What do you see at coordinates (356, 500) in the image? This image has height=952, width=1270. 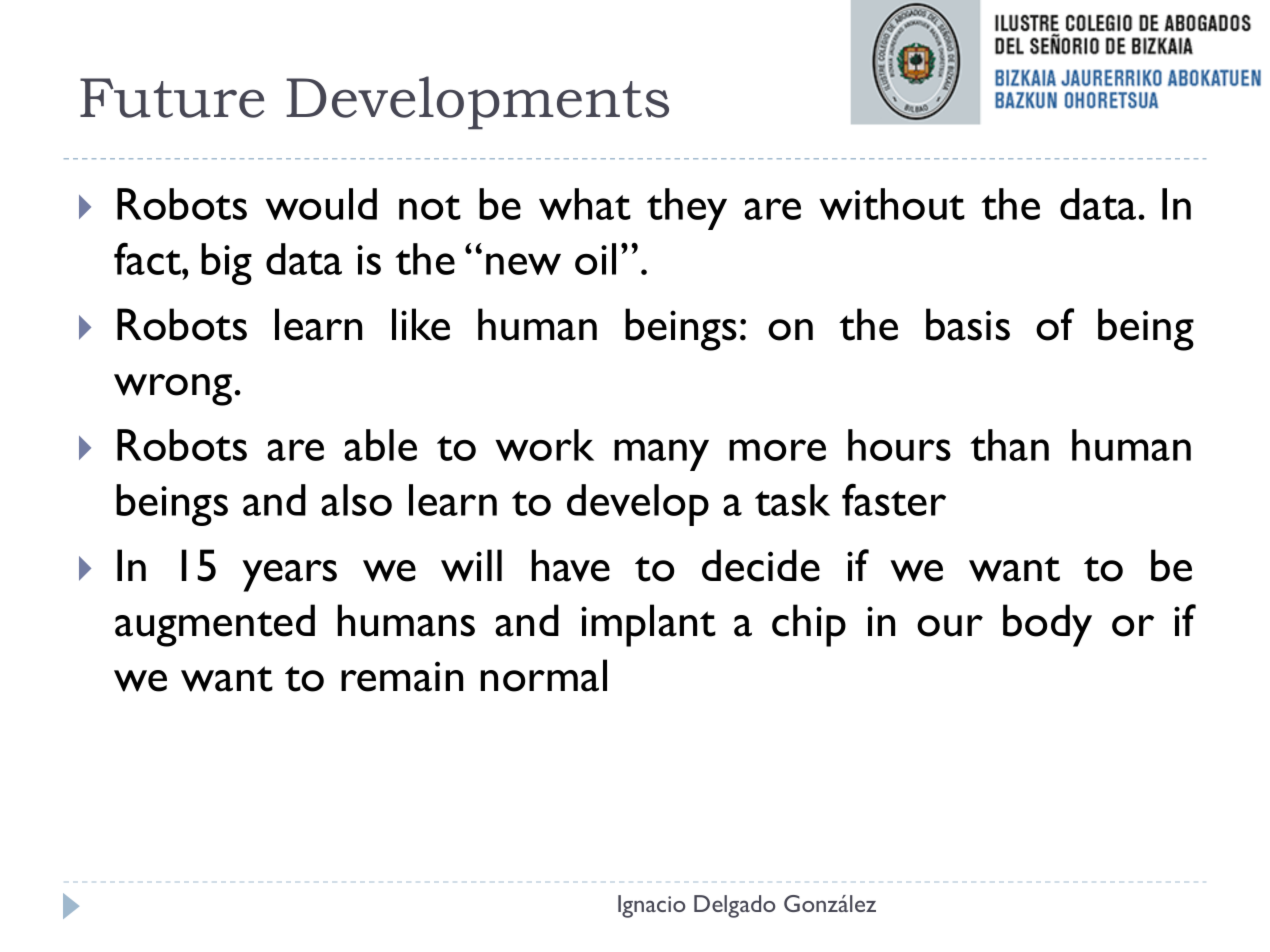 I see `also` at bounding box center [356, 500].
